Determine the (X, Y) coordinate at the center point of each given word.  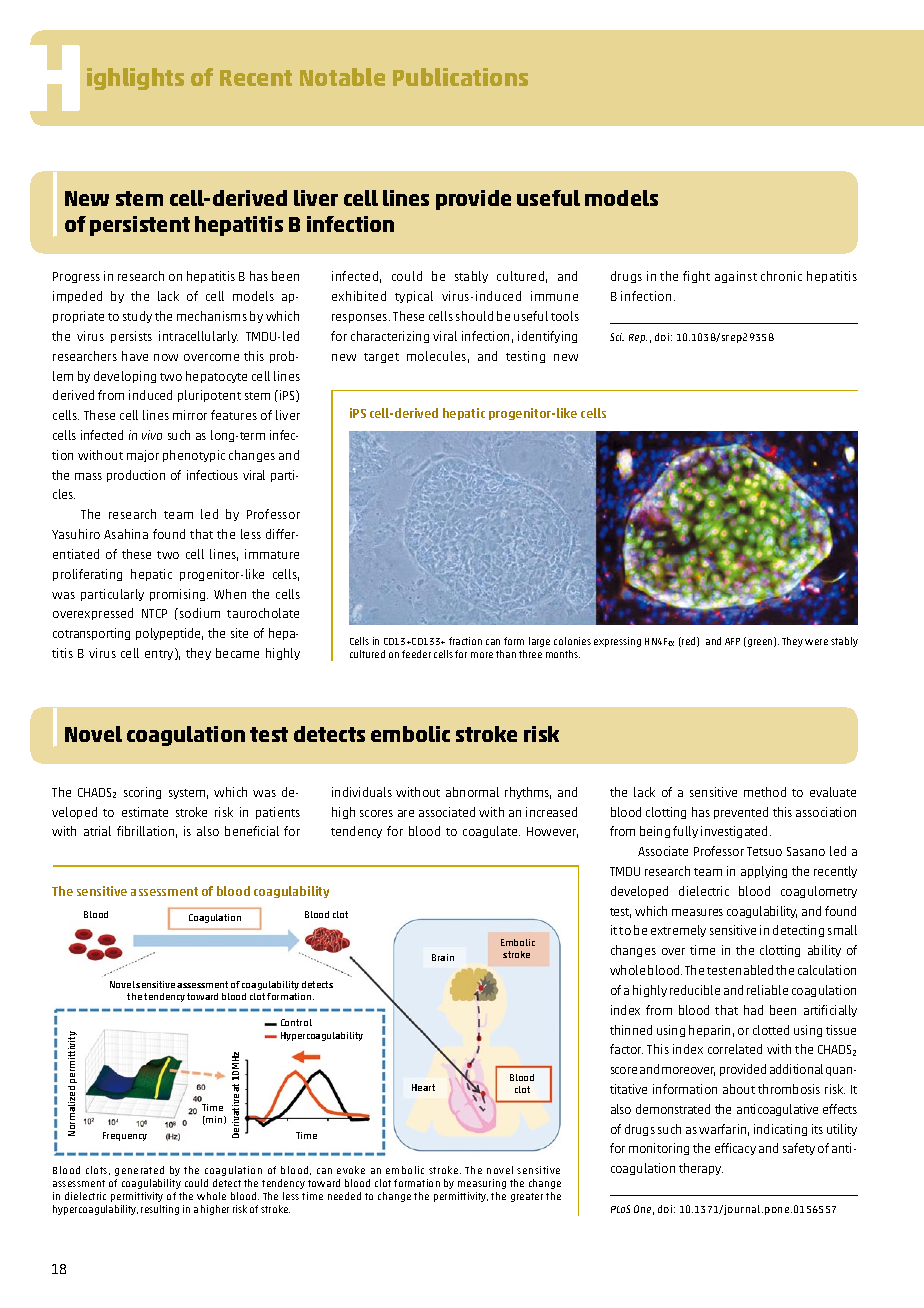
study (137, 317)
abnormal (472, 792)
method (765, 792)
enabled (751, 970)
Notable (342, 77)
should (474, 316)
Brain (443, 957)
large (539, 642)
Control (296, 1022)
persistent (140, 226)
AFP (732, 641)
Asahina (126, 534)
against (736, 277)
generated (139, 1171)
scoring (142, 793)
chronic (781, 276)
